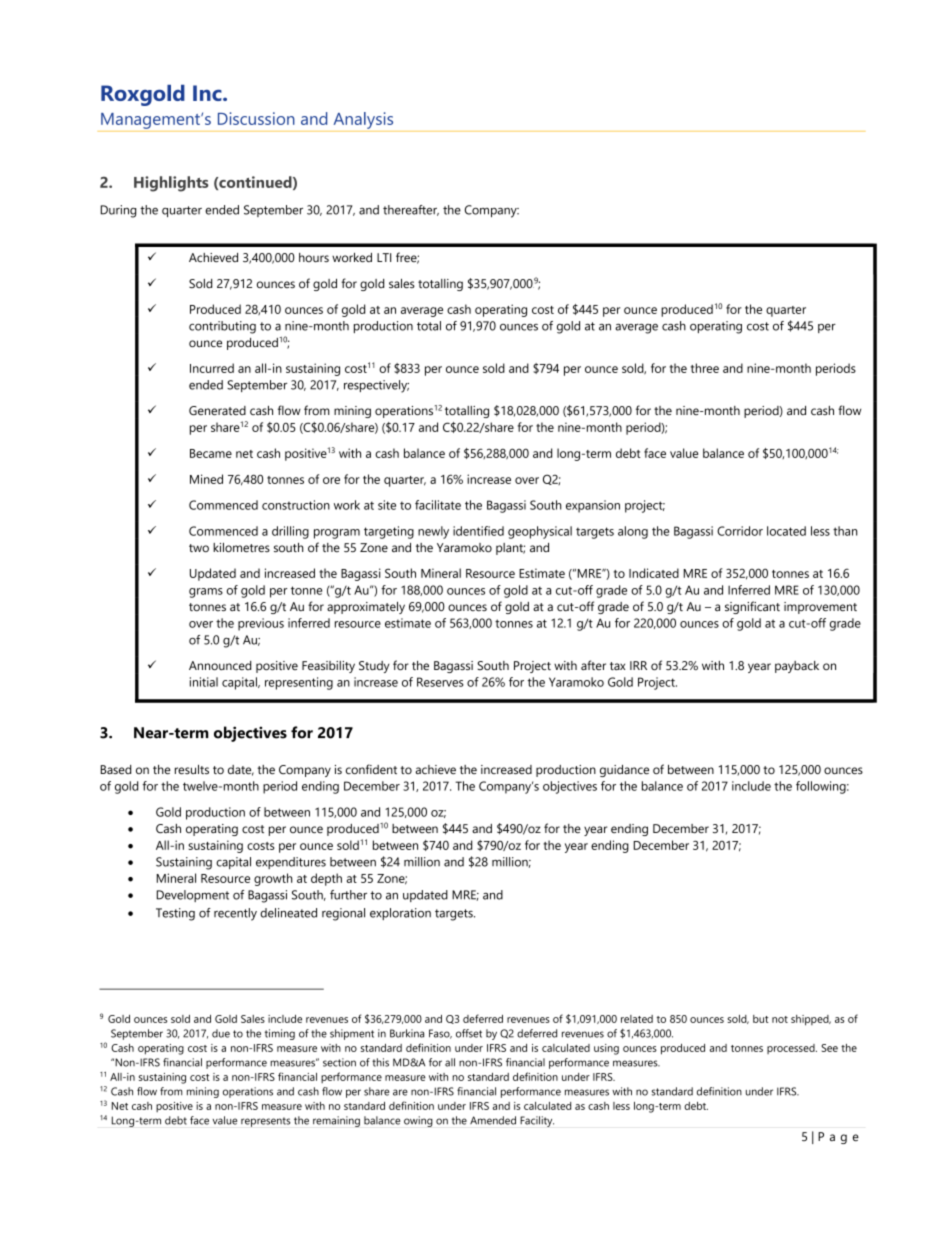  Describe the element at coordinates (537, 1121) in the screenshot. I see `Facility` at that location.
